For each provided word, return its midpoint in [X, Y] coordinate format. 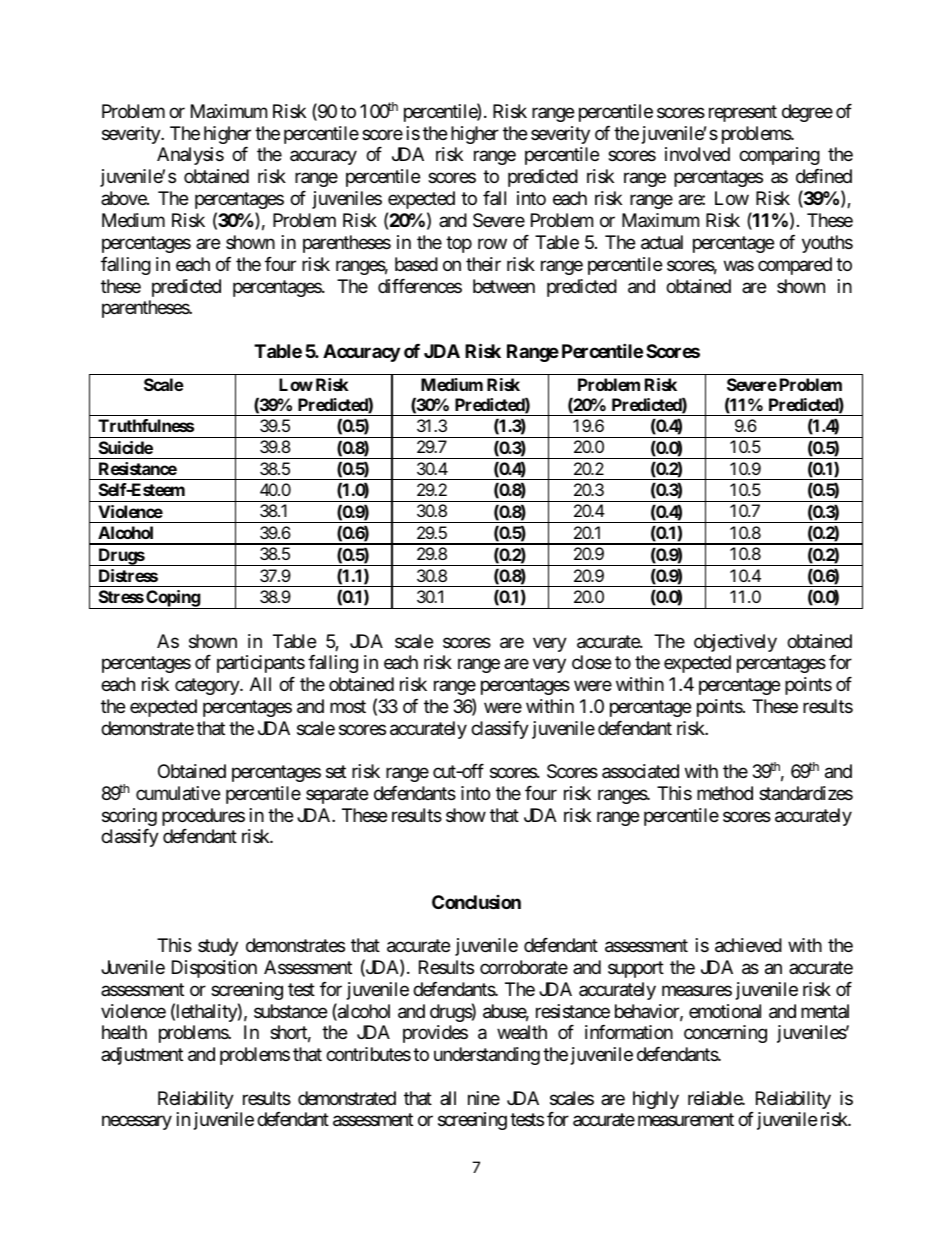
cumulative [178, 793]
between [504, 286]
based [416, 264]
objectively [735, 643]
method [725, 793]
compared [795, 266]
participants [261, 664]
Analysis [190, 156]
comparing [779, 156]
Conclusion [476, 902]
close [591, 662]
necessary [137, 1123]
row [492, 244]
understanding [487, 1056]
